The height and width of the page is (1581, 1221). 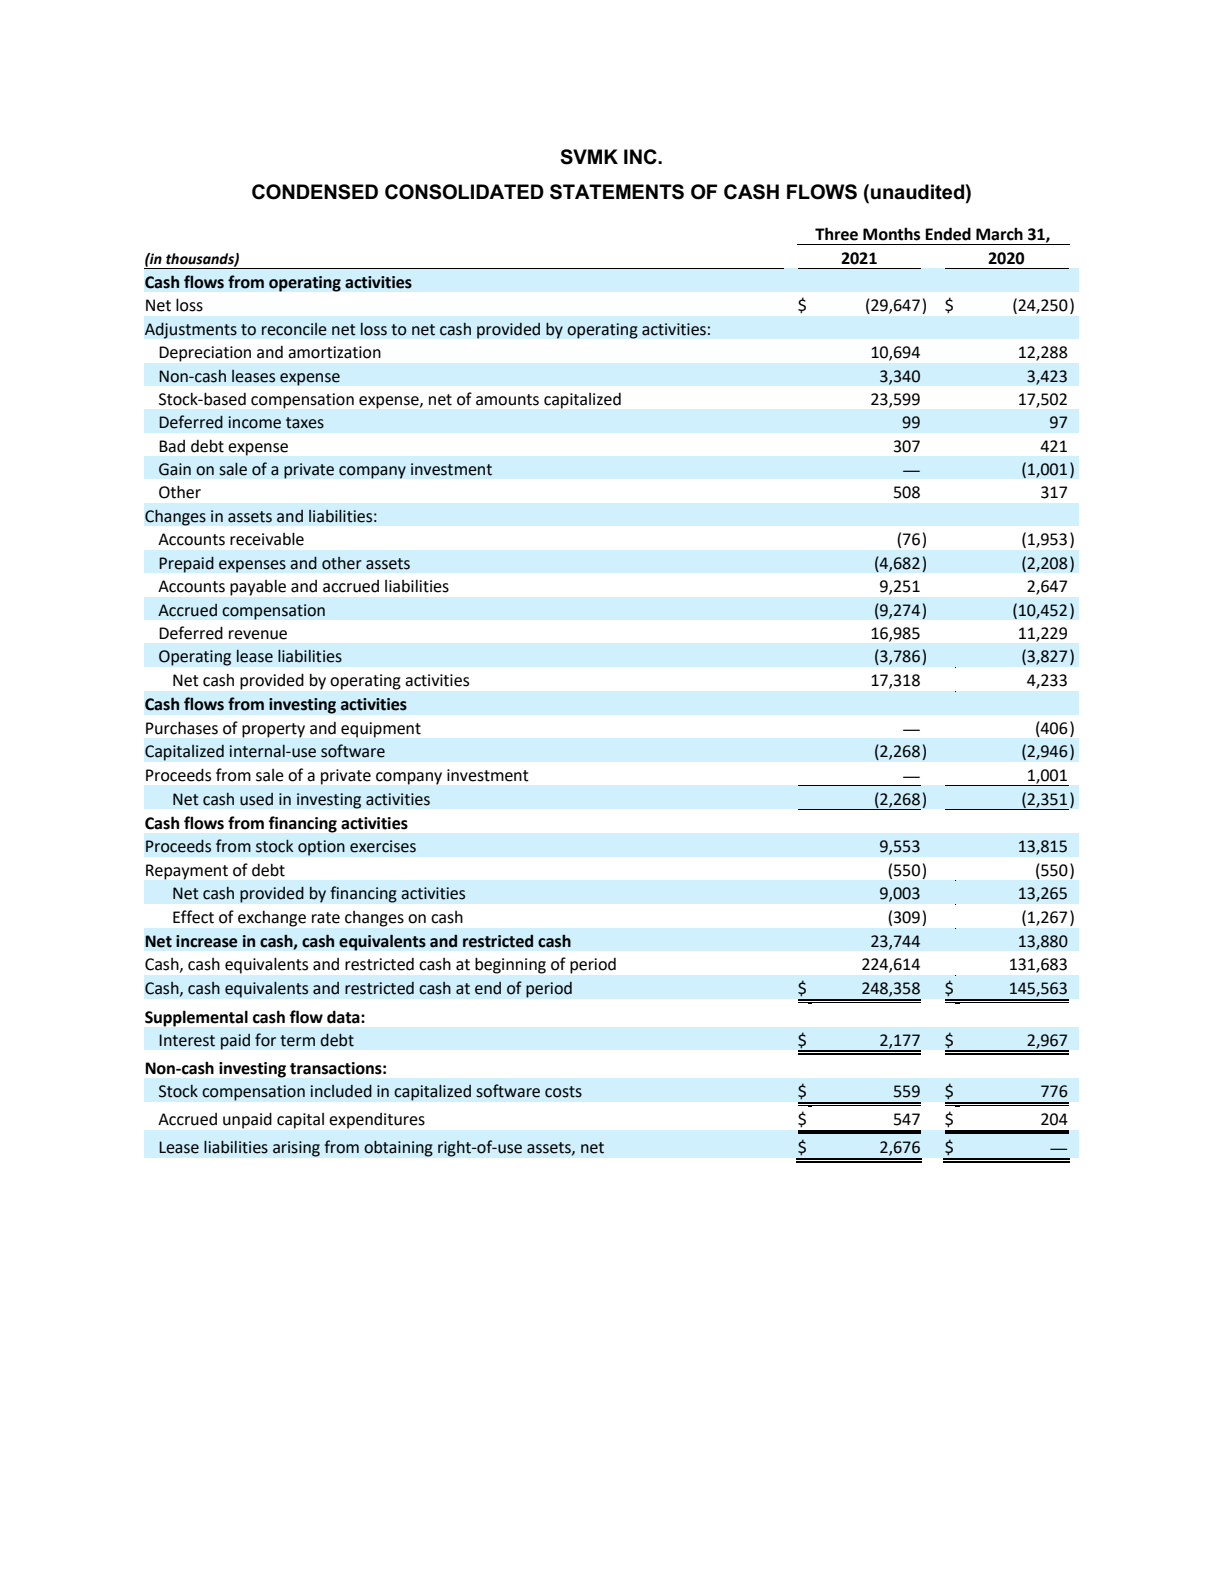 What do you see at coordinates (563, 1092) in the page?
I see `costs` at bounding box center [563, 1092].
